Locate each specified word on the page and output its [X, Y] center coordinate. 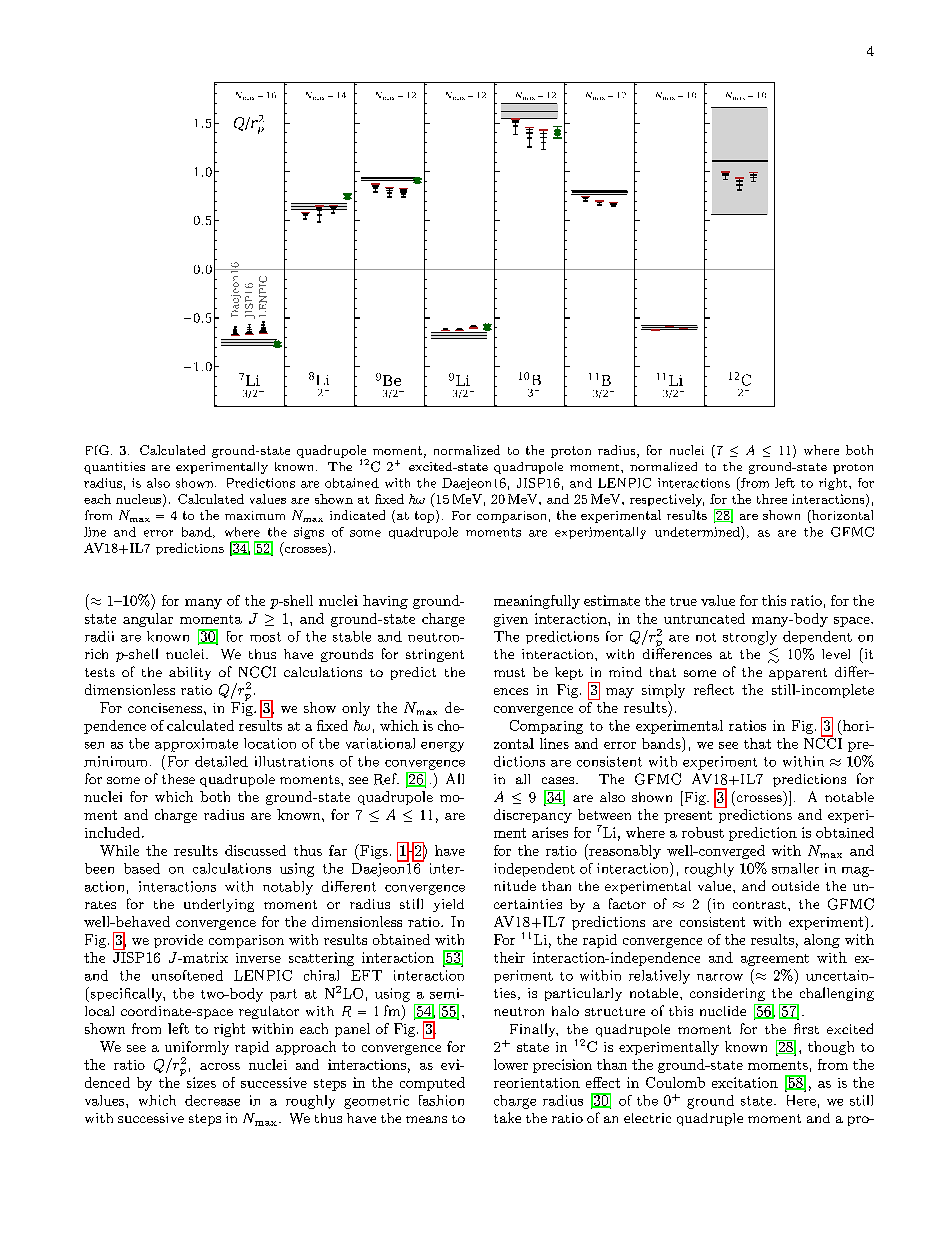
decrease [212, 1100]
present [688, 817]
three [772, 499]
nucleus [140, 500]
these [178, 779]
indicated [357, 515]
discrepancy [533, 816]
